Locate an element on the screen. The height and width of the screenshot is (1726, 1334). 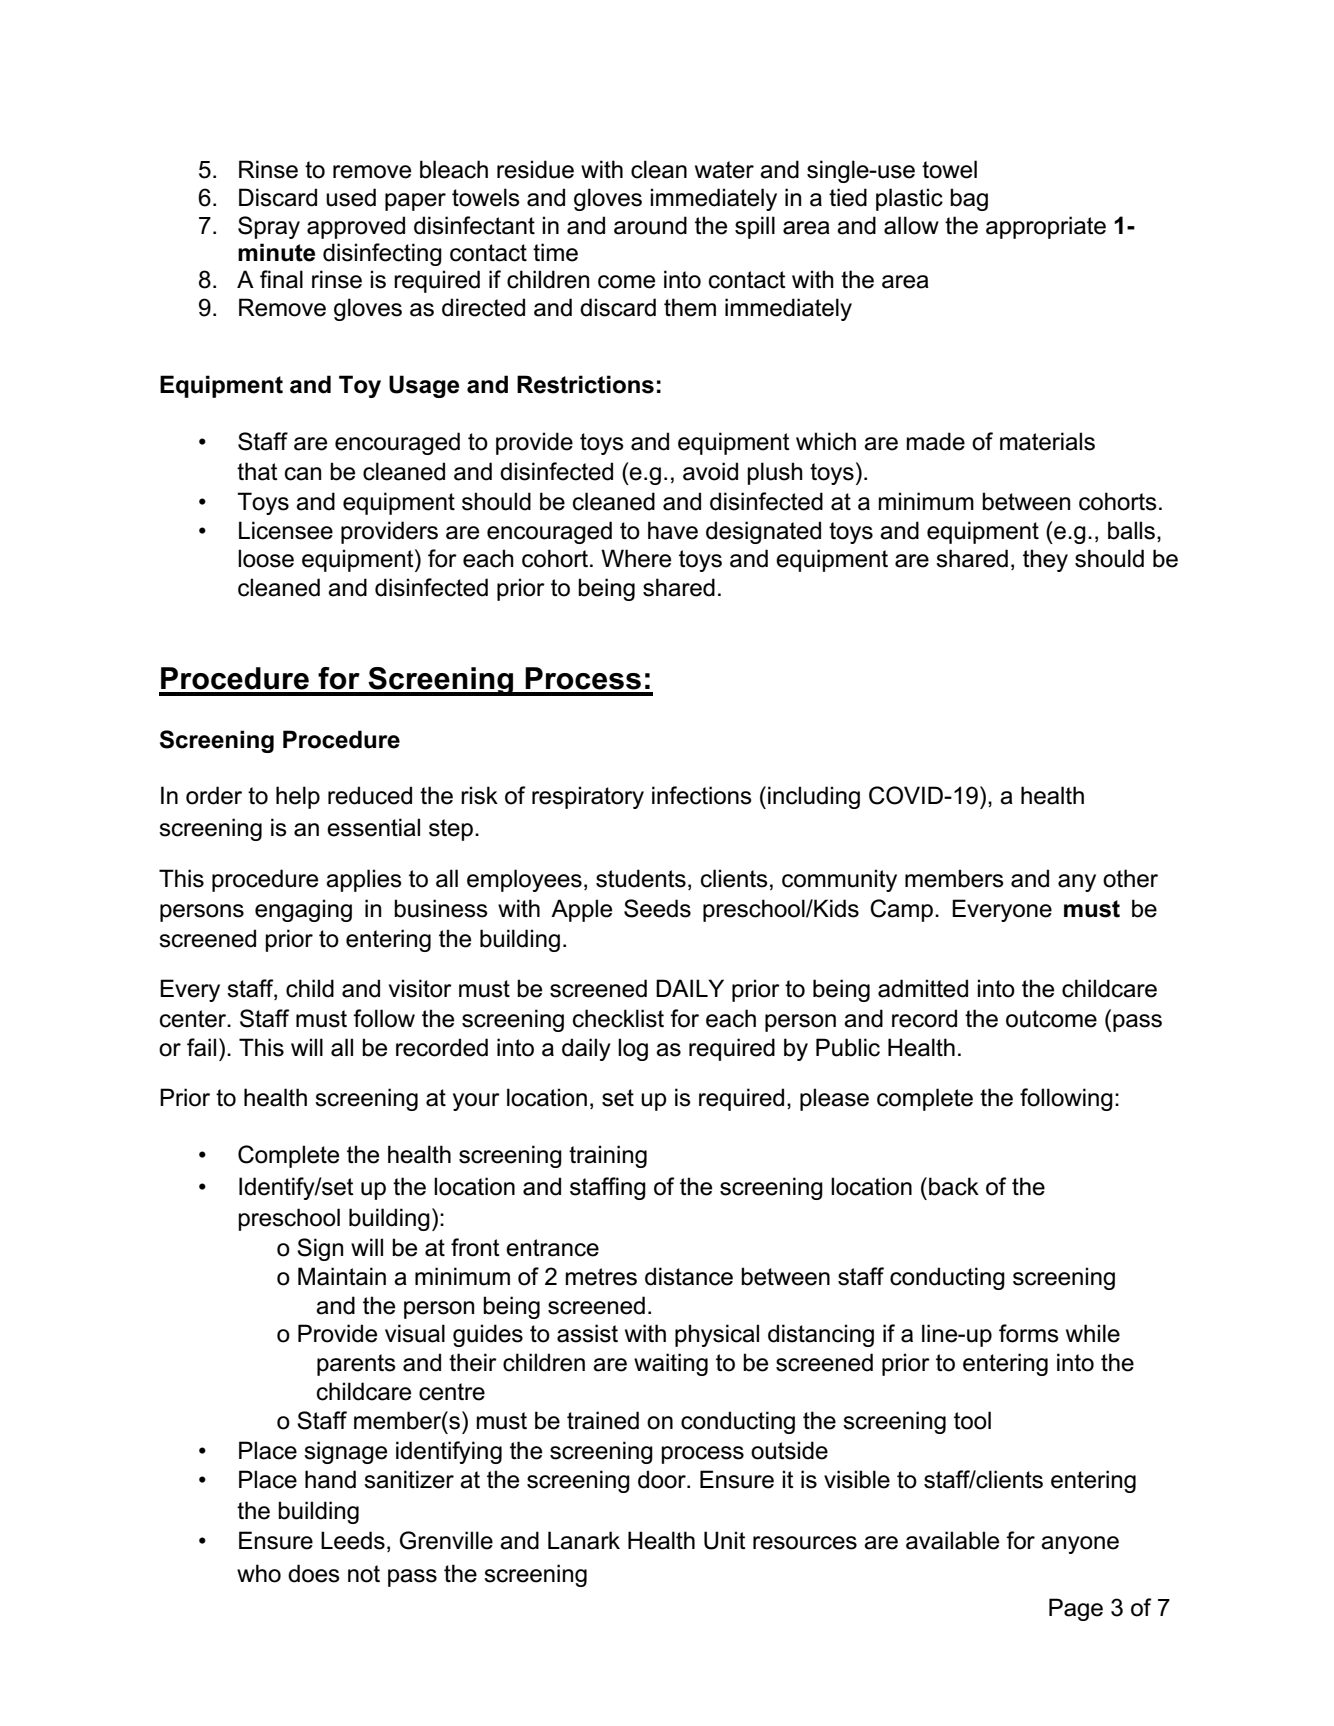
loose is located at coordinates (266, 558).
